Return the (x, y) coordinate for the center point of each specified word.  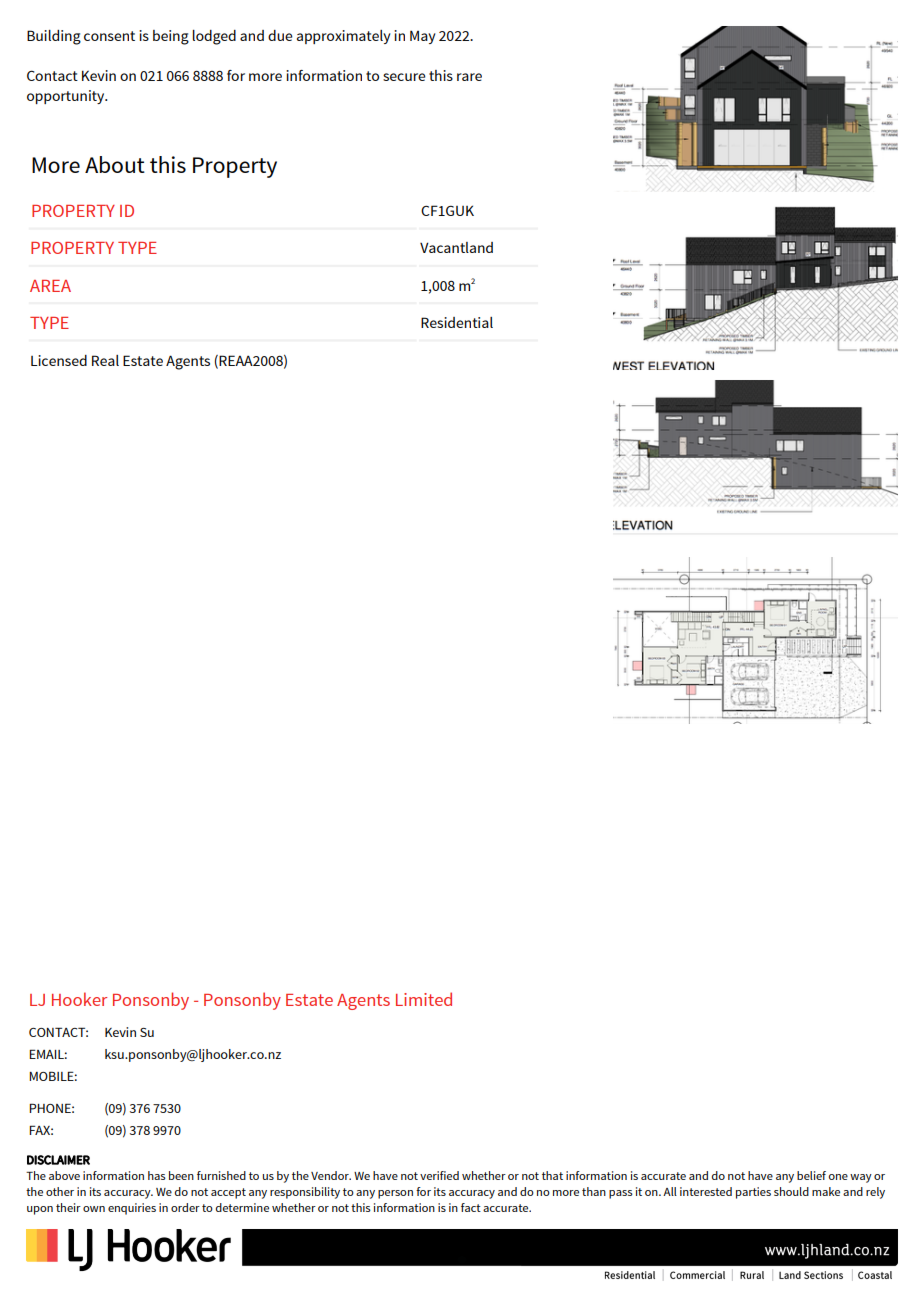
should (791, 1191)
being (171, 37)
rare (469, 77)
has (157, 1175)
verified (439, 1175)
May (423, 37)
